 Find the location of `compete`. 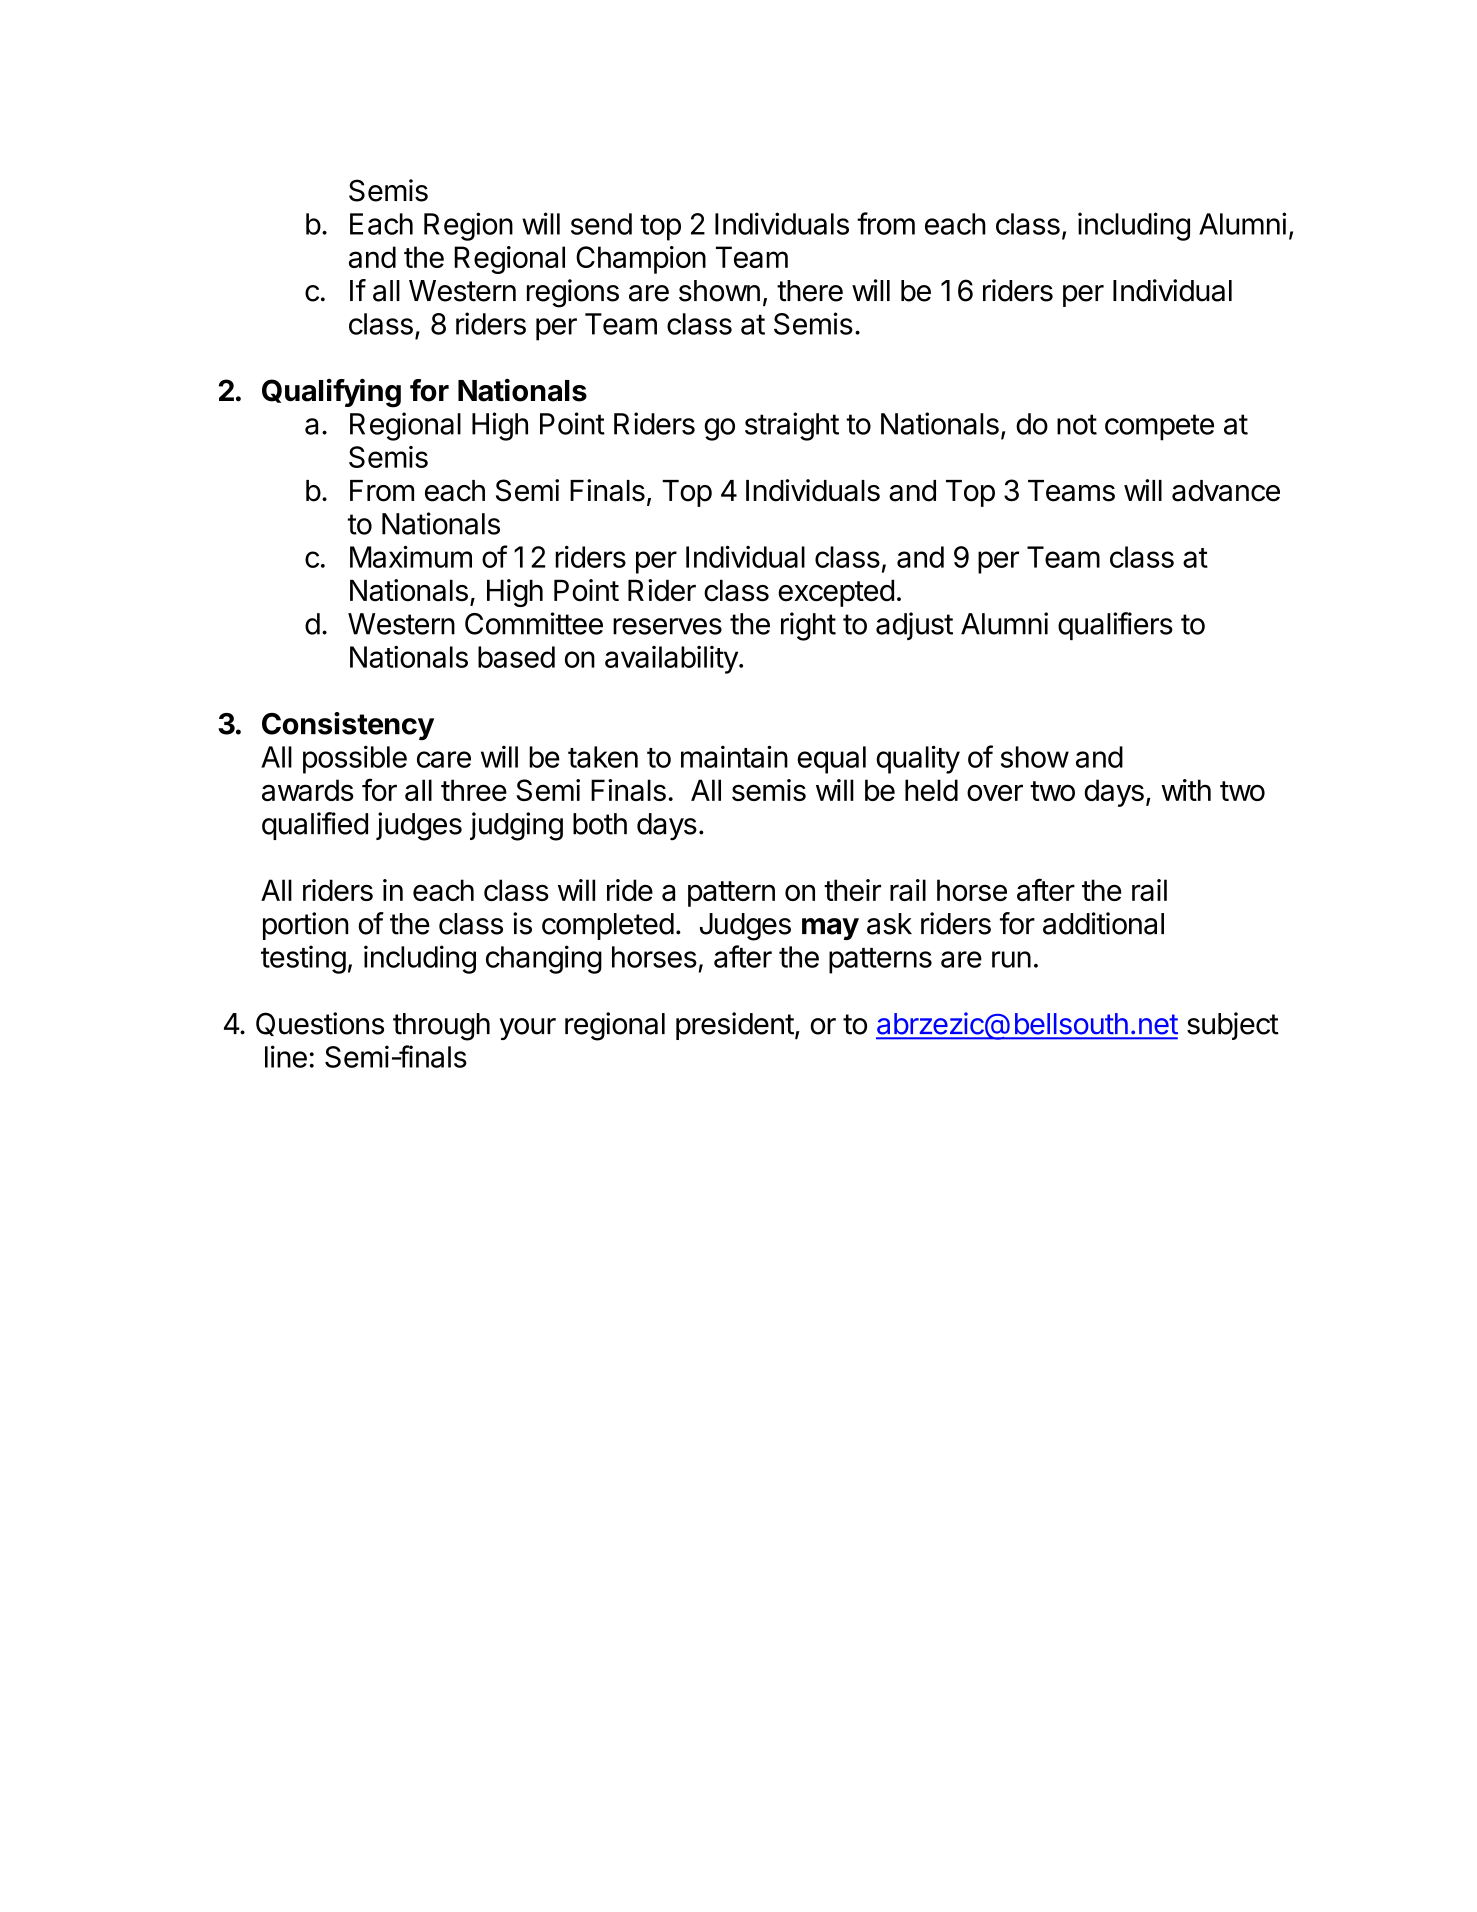

compete is located at coordinates (1159, 427).
